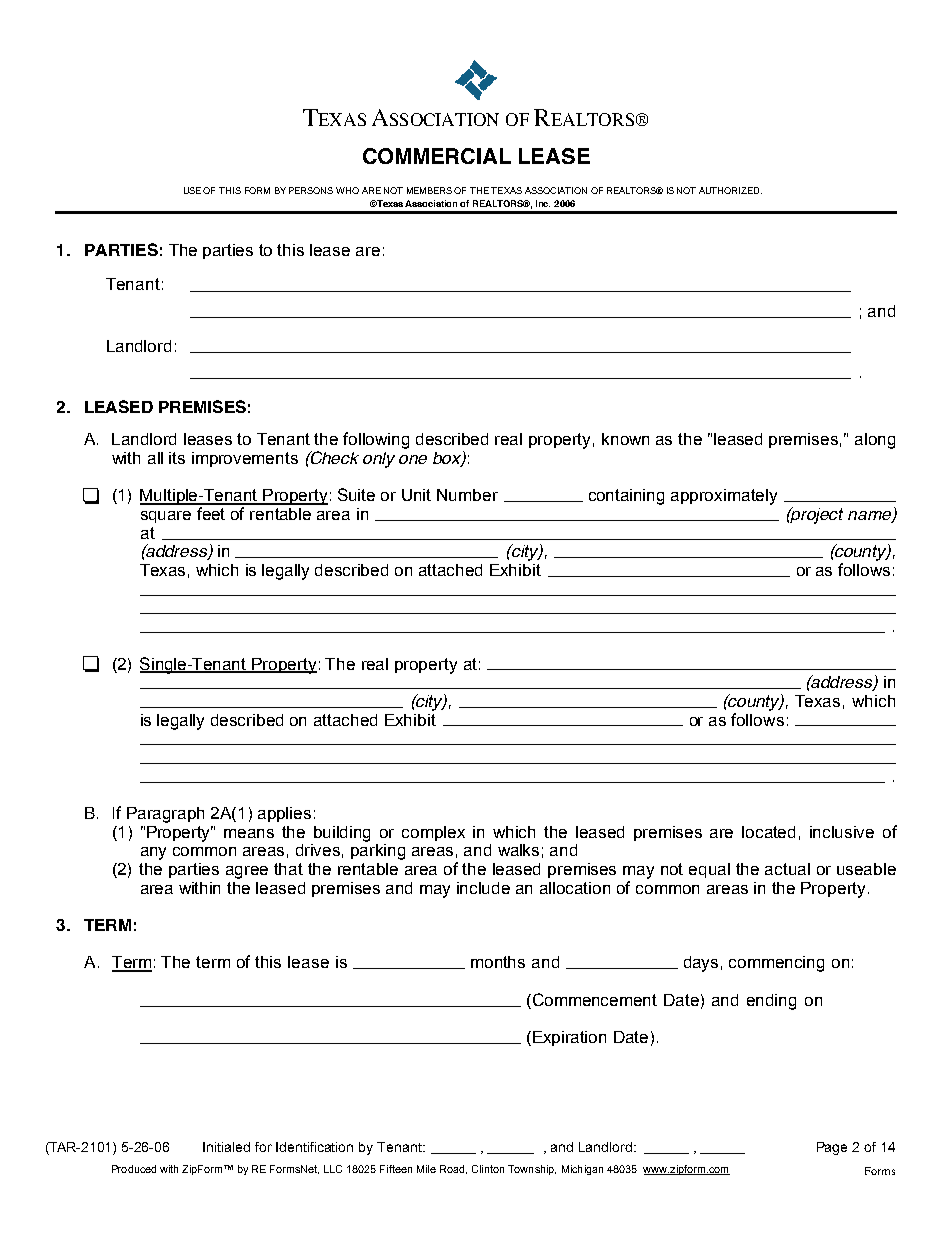  What do you see at coordinates (245, 459) in the image?
I see `improvements` at bounding box center [245, 459].
